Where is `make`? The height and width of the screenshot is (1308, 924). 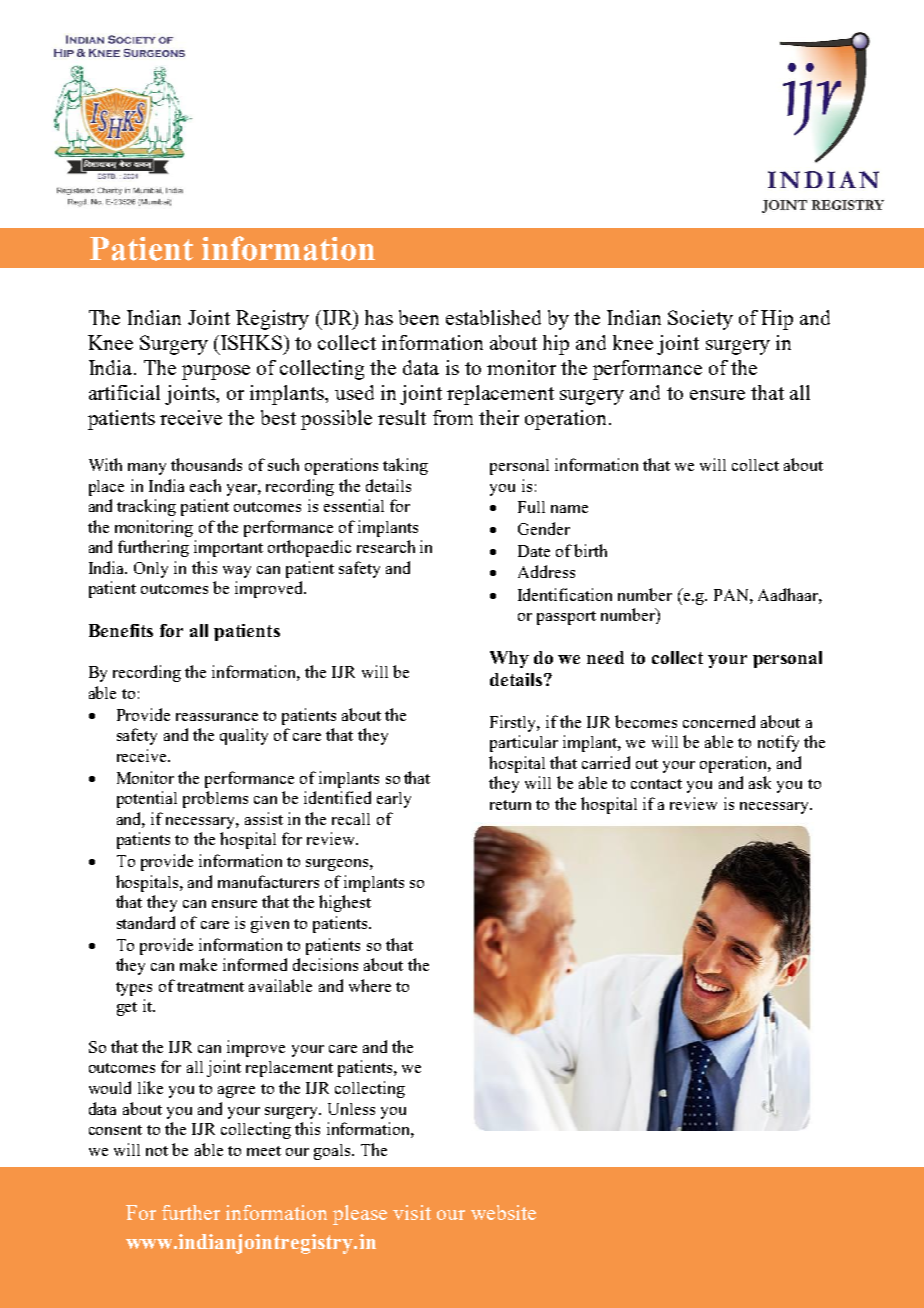 make is located at coordinates (198, 964).
